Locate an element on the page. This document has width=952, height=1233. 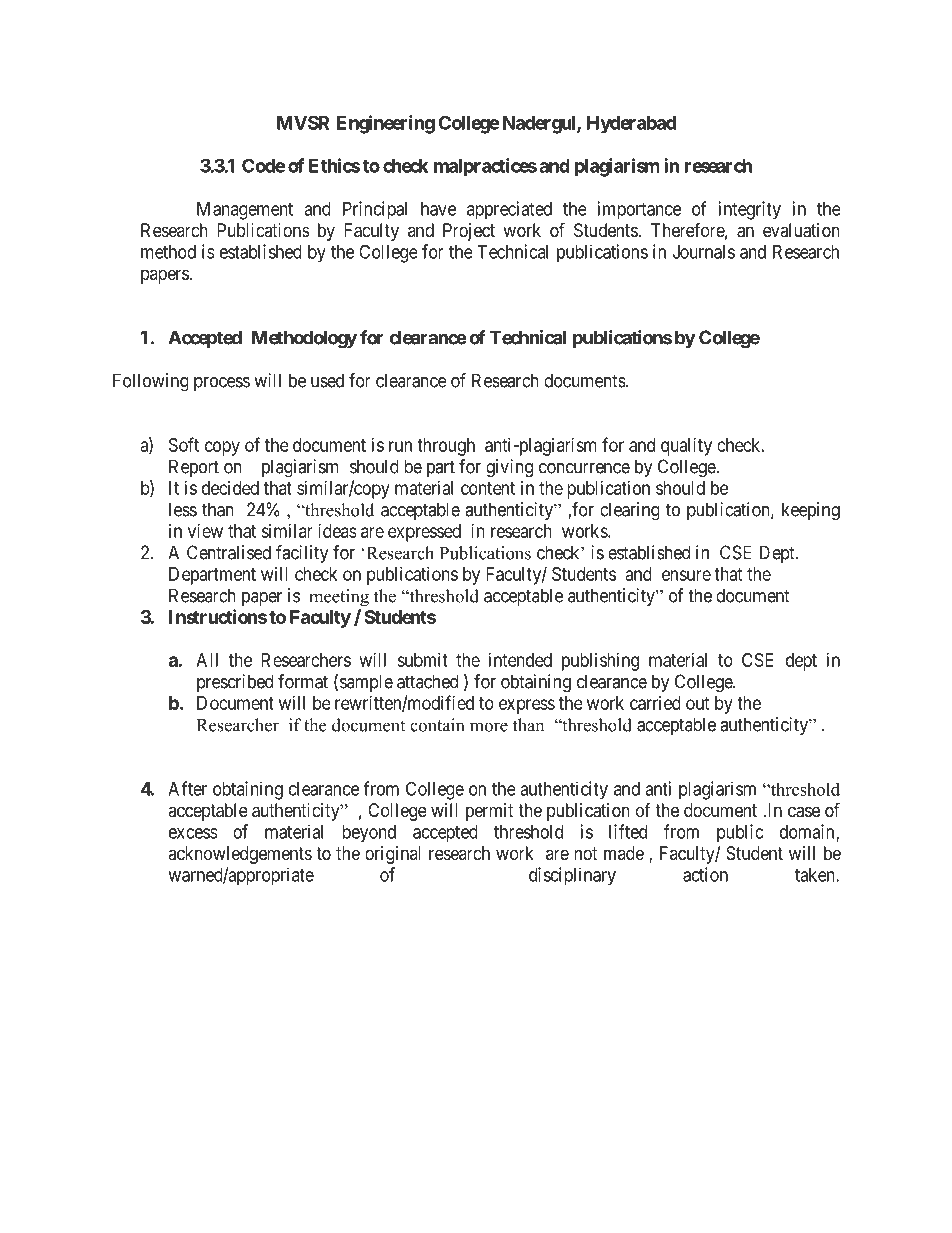
Project is located at coordinates (469, 232).
